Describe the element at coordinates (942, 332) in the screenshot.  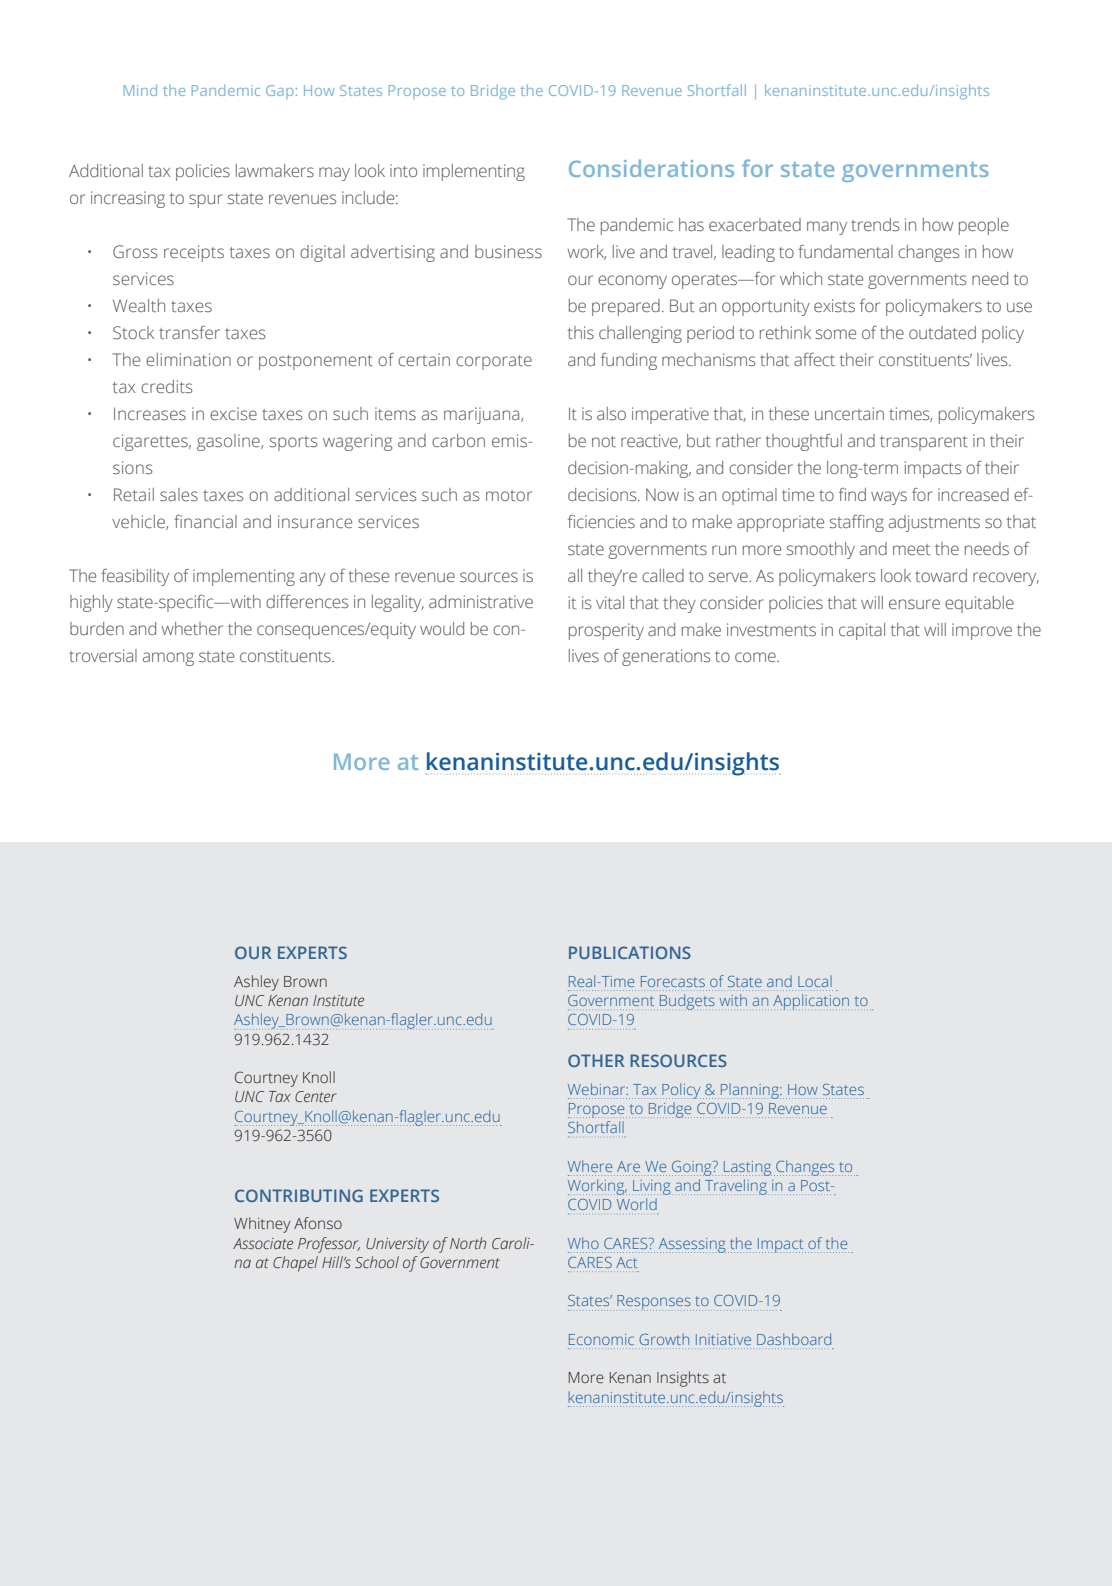
I see `outdated` at that location.
